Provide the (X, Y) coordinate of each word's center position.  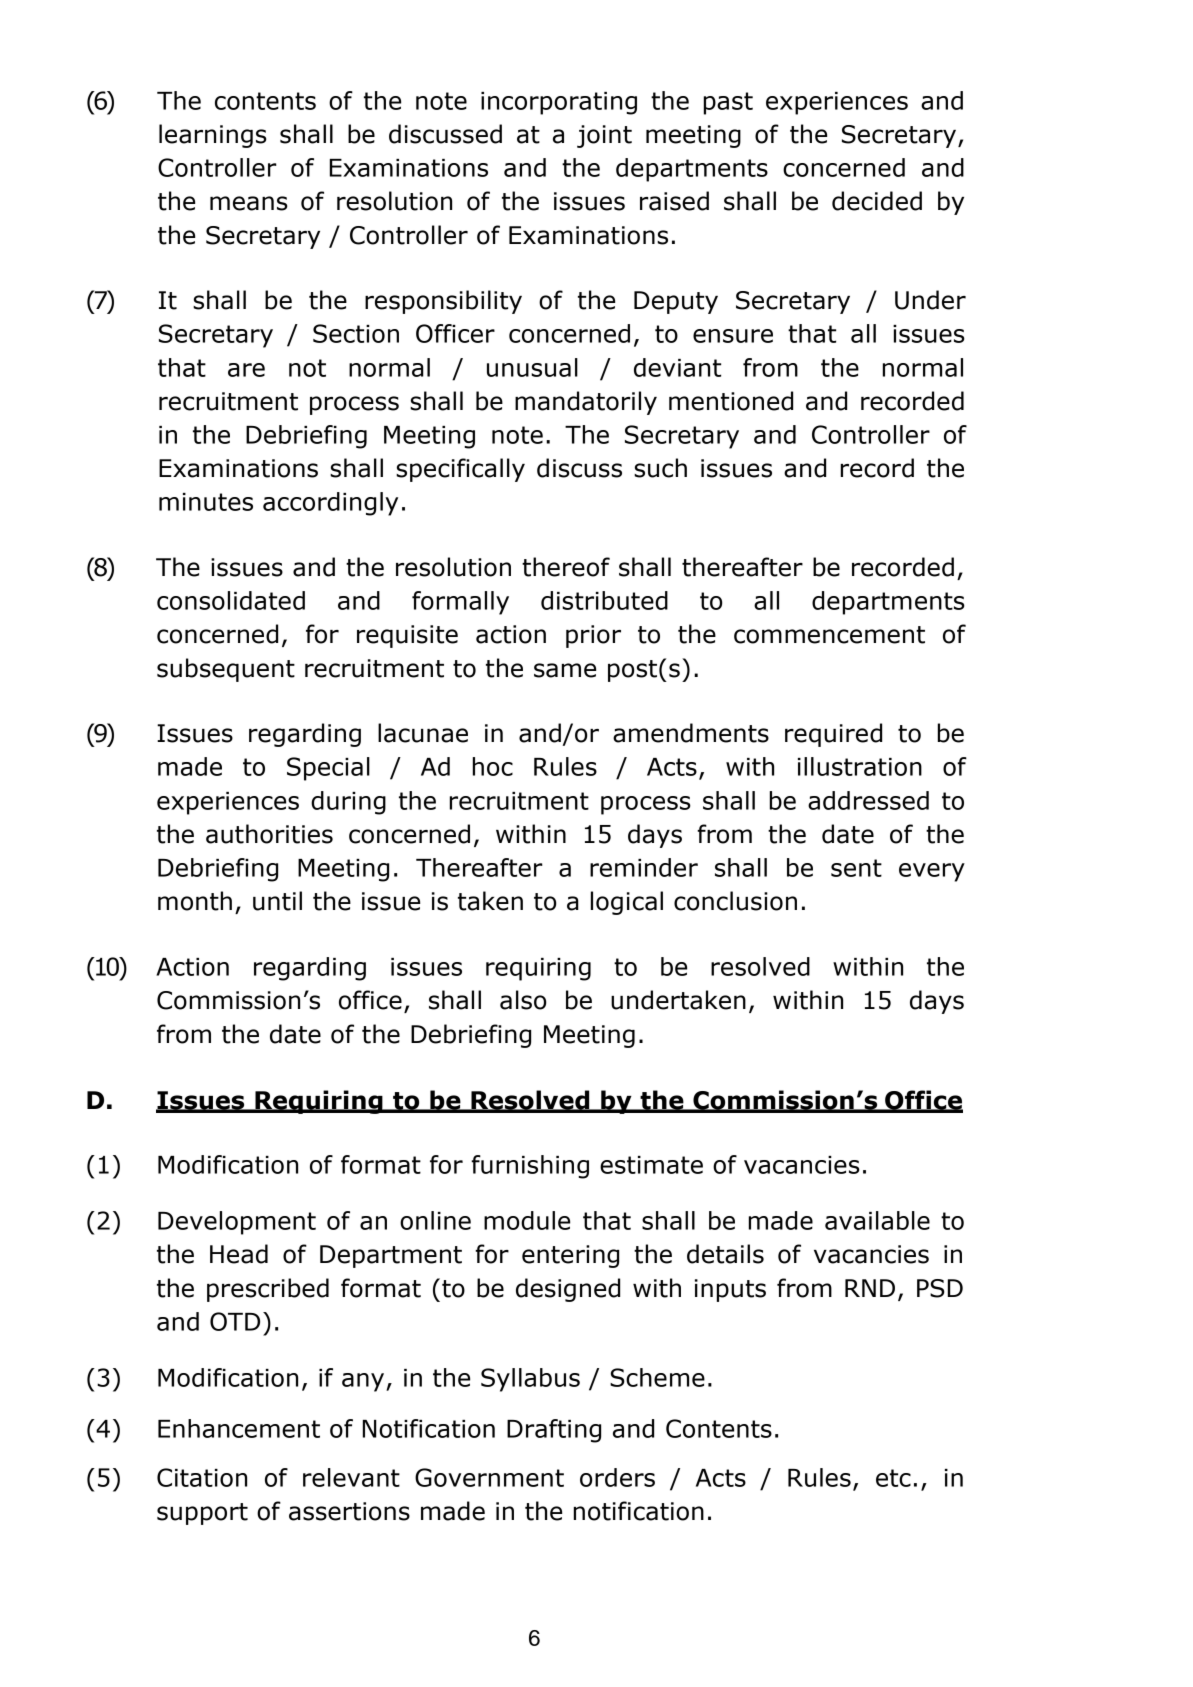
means (249, 203)
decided (877, 201)
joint (604, 136)
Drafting (554, 1431)
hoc (493, 766)
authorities (269, 834)
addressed (868, 800)
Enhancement (239, 1428)
